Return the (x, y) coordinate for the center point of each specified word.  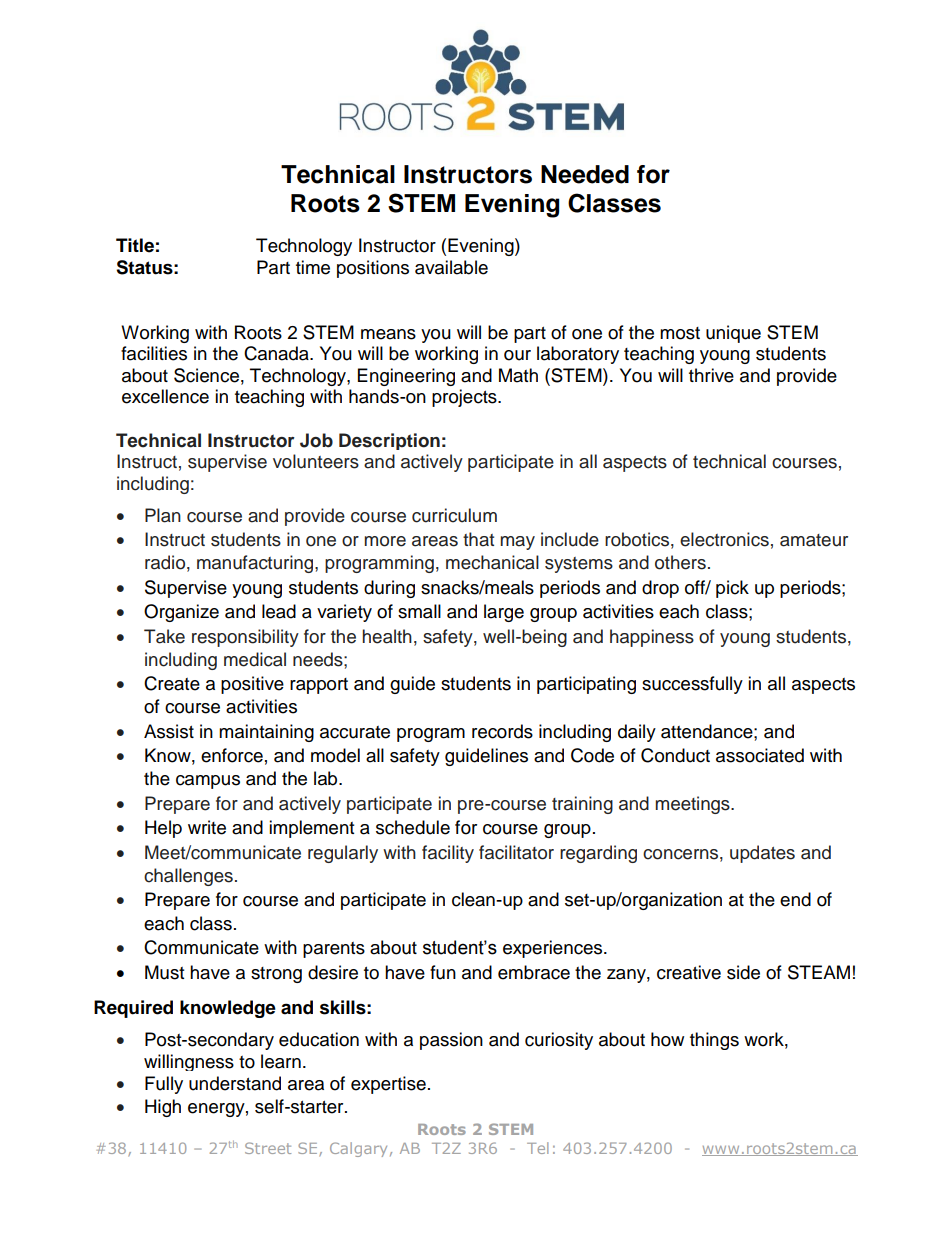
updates (762, 854)
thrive (711, 375)
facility (448, 854)
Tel (538, 1148)
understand (235, 1083)
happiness (652, 638)
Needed (585, 174)
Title (135, 245)
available (451, 267)
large (504, 613)
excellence (165, 396)
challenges (188, 877)
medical (255, 659)
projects (465, 398)
